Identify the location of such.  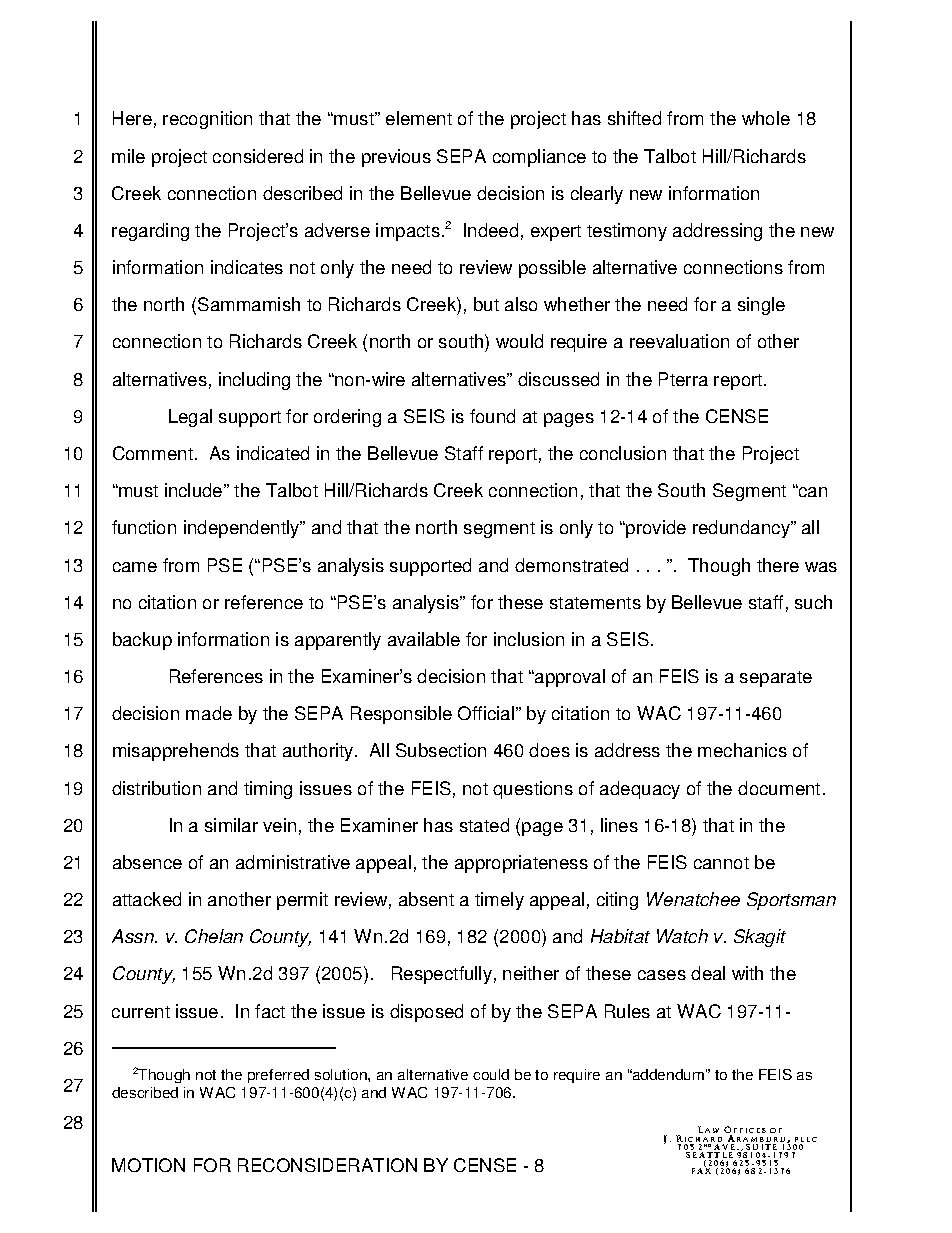
(813, 602).
